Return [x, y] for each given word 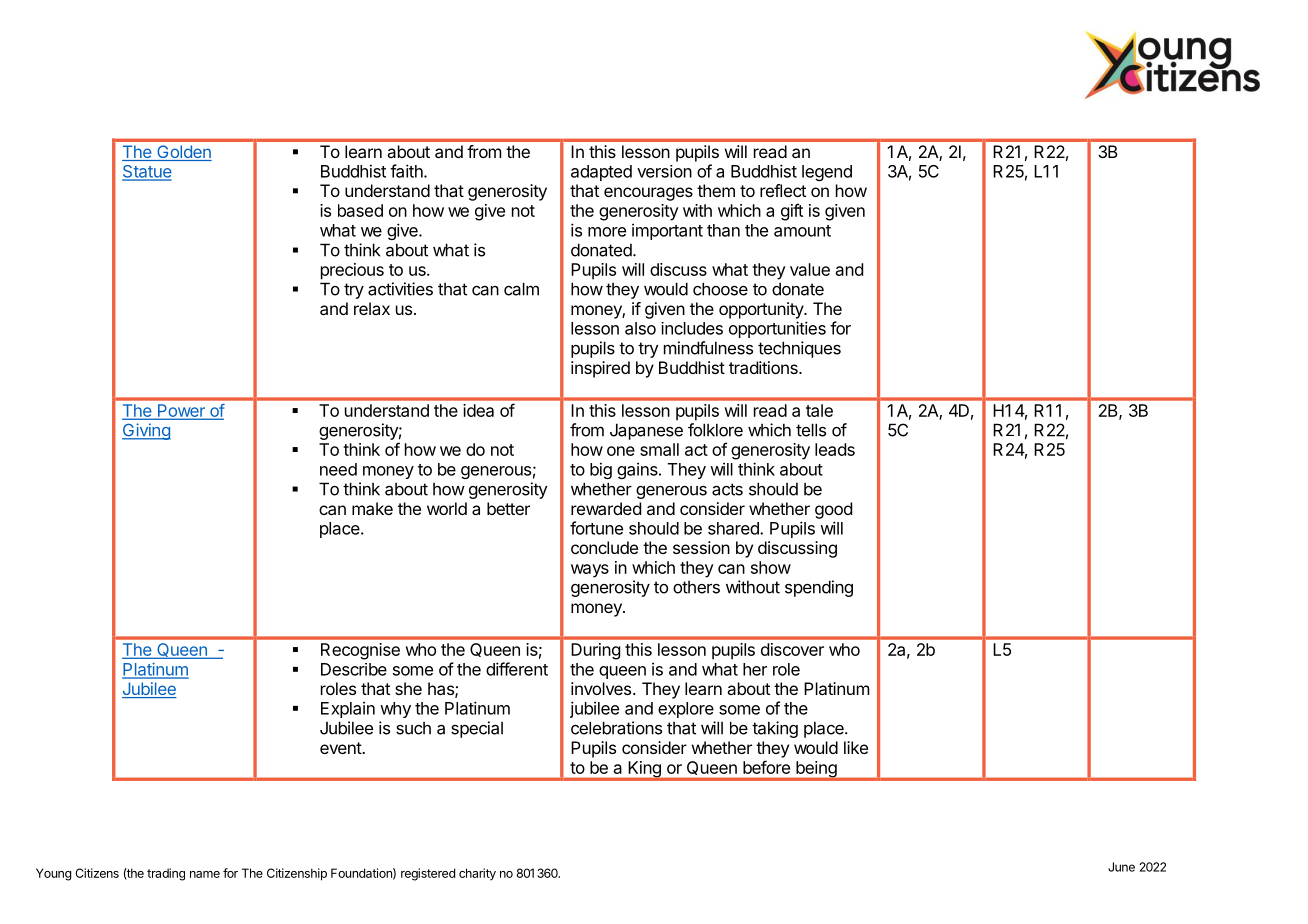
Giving [146, 431]
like [856, 747]
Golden [183, 153]
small [659, 449]
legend [827, 173]
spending [819, 588]
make [372, 508]
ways [590, 571]
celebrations [616, 728]
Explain [348, 709]
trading [166, 874]
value [810, 269]
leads [835, 449]
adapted [601, 173]
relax [372, 308]
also [640, 328]
